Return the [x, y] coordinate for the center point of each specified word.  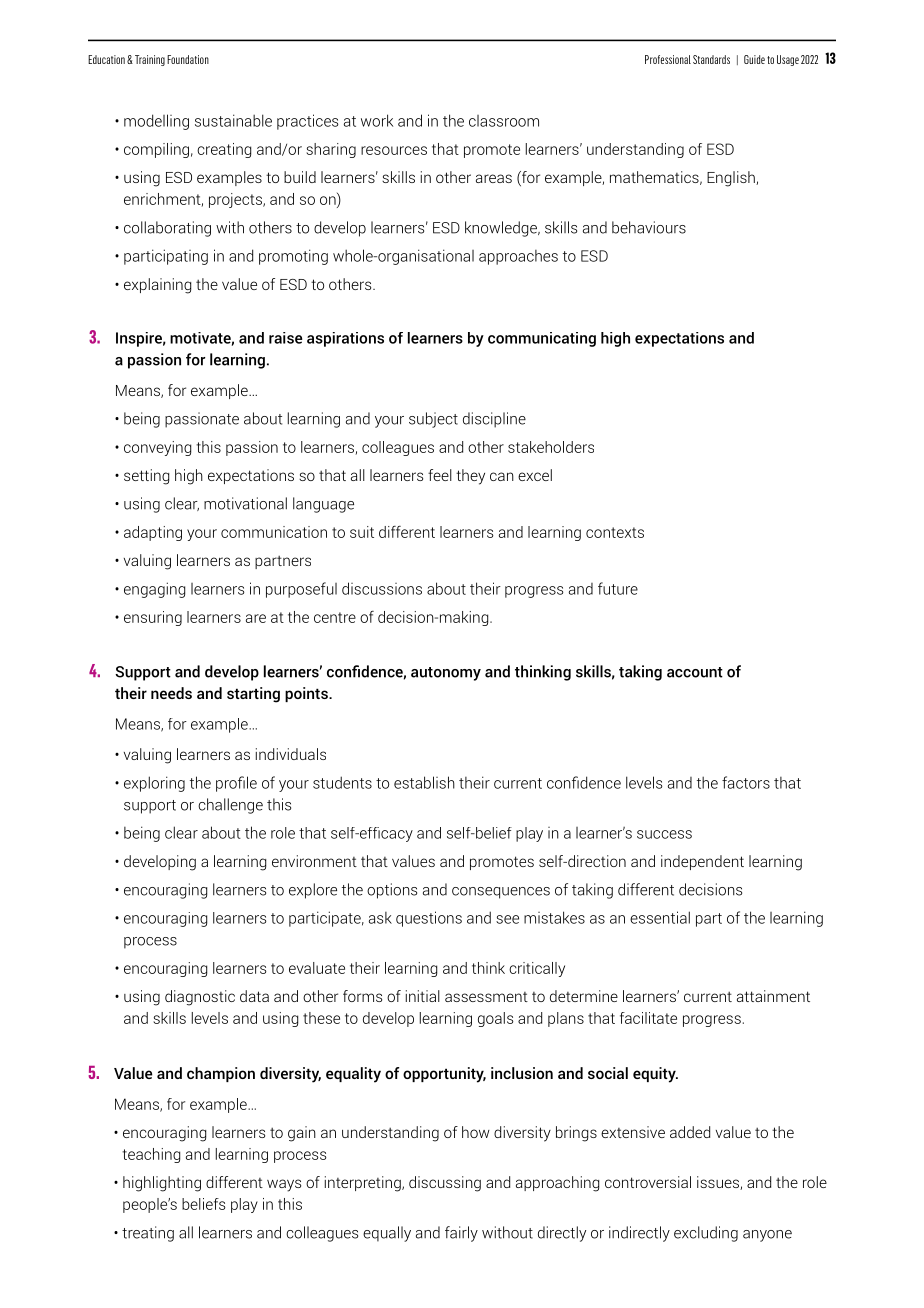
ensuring [153, 618]
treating [148, 1234]
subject [433, 420]
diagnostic [200, 998]
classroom [504, 121]
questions [429, 919]
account [695, 672]
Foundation [188, 59]
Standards [711, 59]
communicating [542, 339]
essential [660, 917]
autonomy [446, 674]
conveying [157, 448]
